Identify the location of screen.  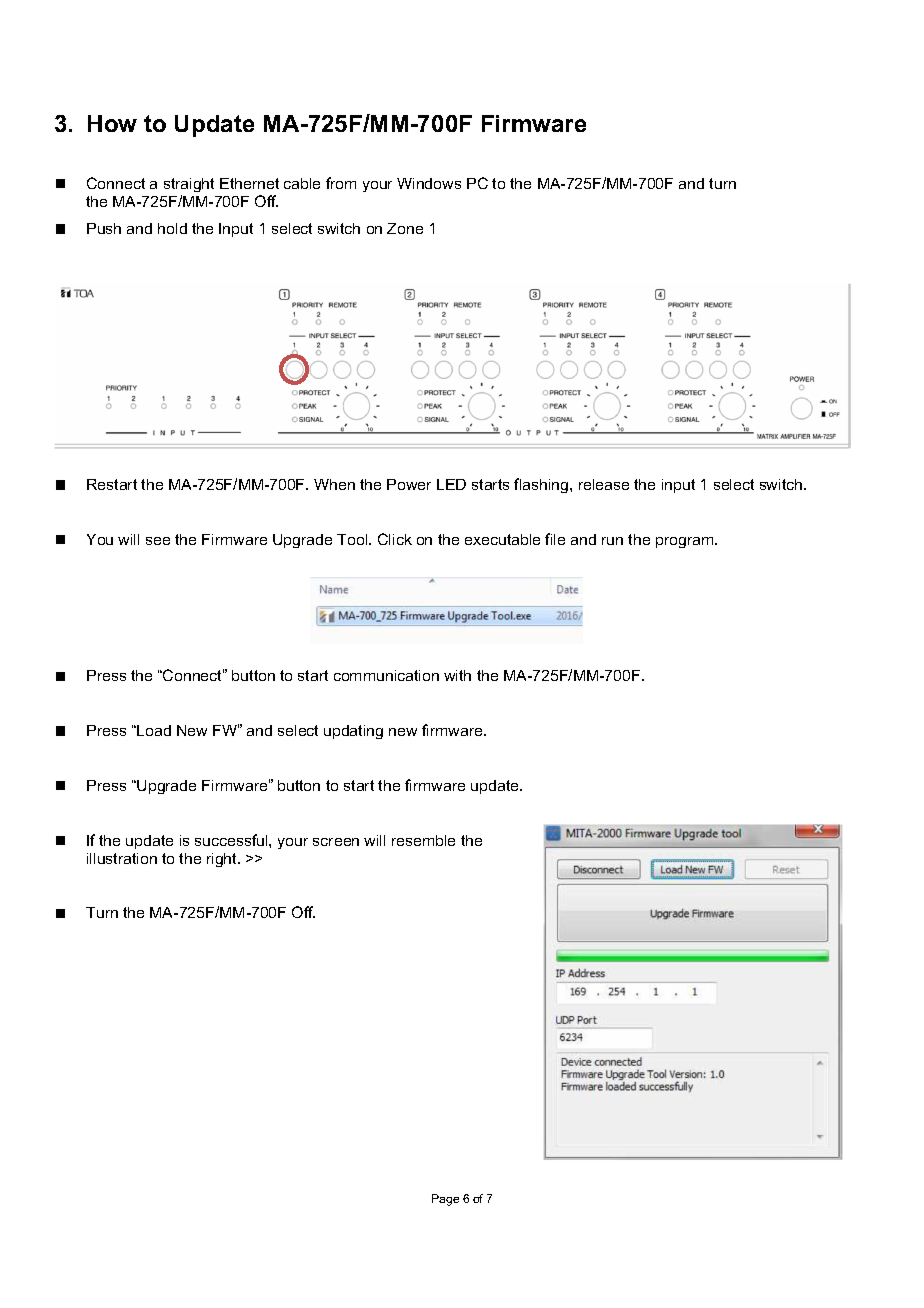
(336, 842).
